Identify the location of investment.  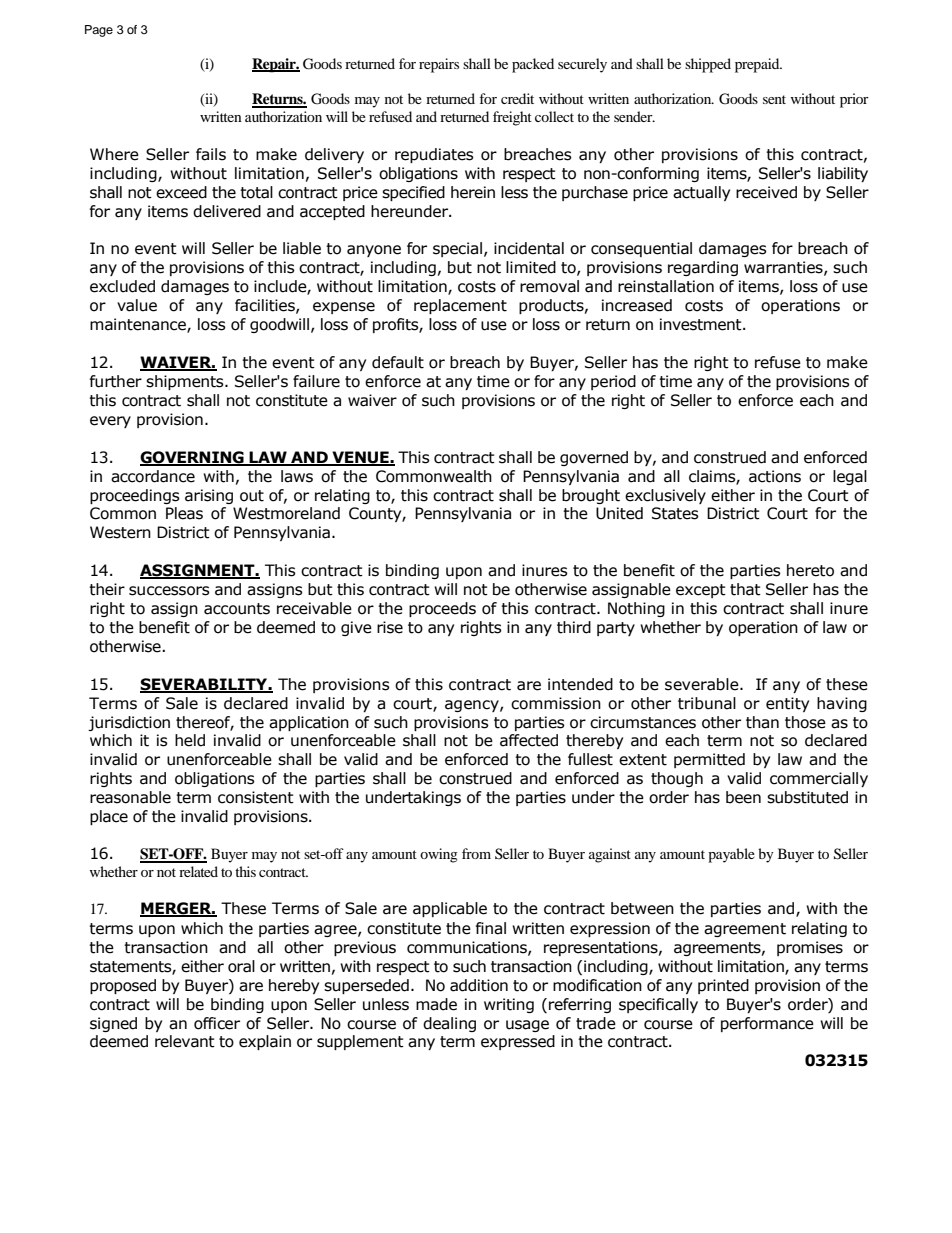
(702, 324).
